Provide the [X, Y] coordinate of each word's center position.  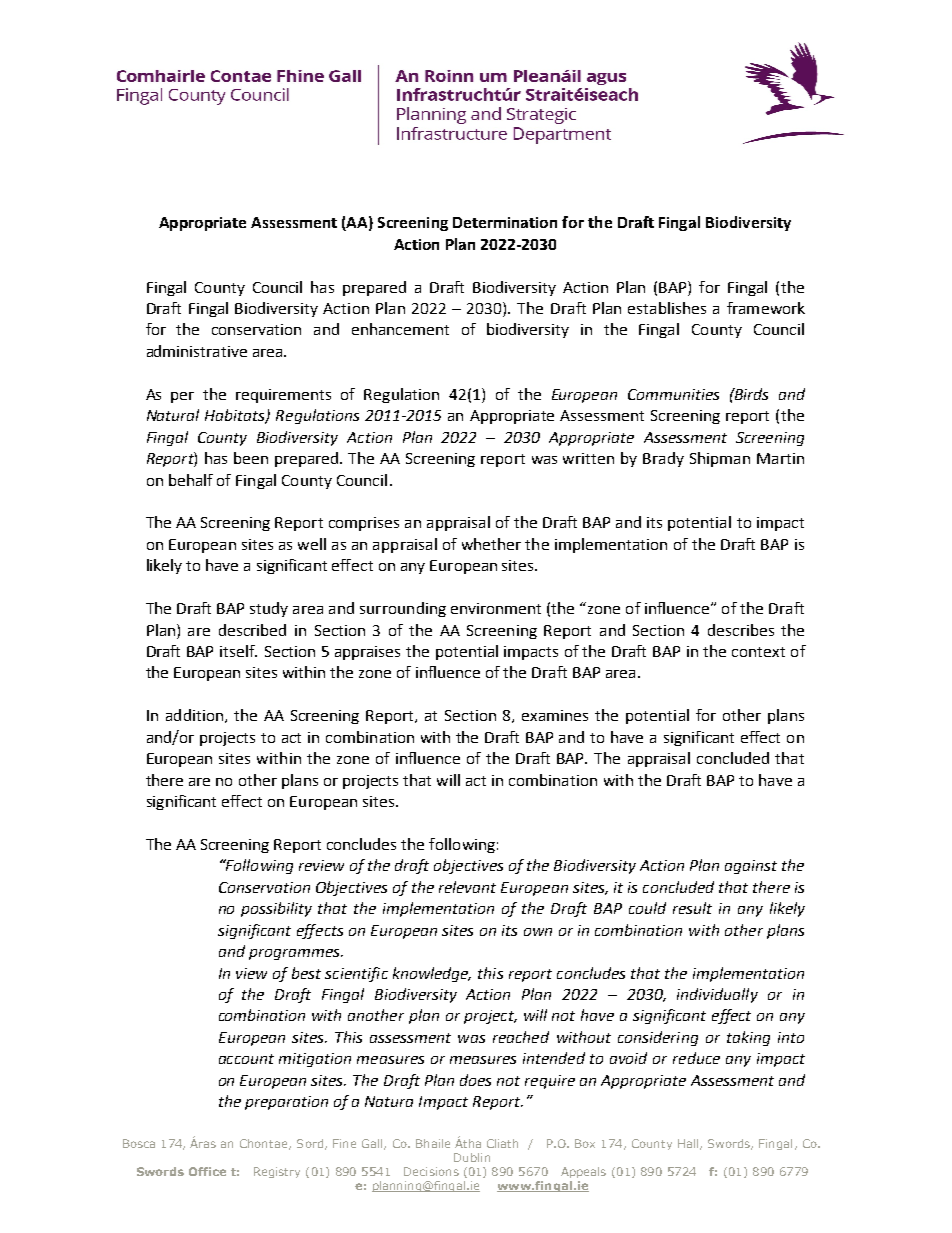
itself [238, 651]
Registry [277, 1172]
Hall [689, 1144]
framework [766, 308]
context [758, 652]
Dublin [472, 1157]
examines [555, 715]
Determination [505, 222]
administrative [197, 351]
